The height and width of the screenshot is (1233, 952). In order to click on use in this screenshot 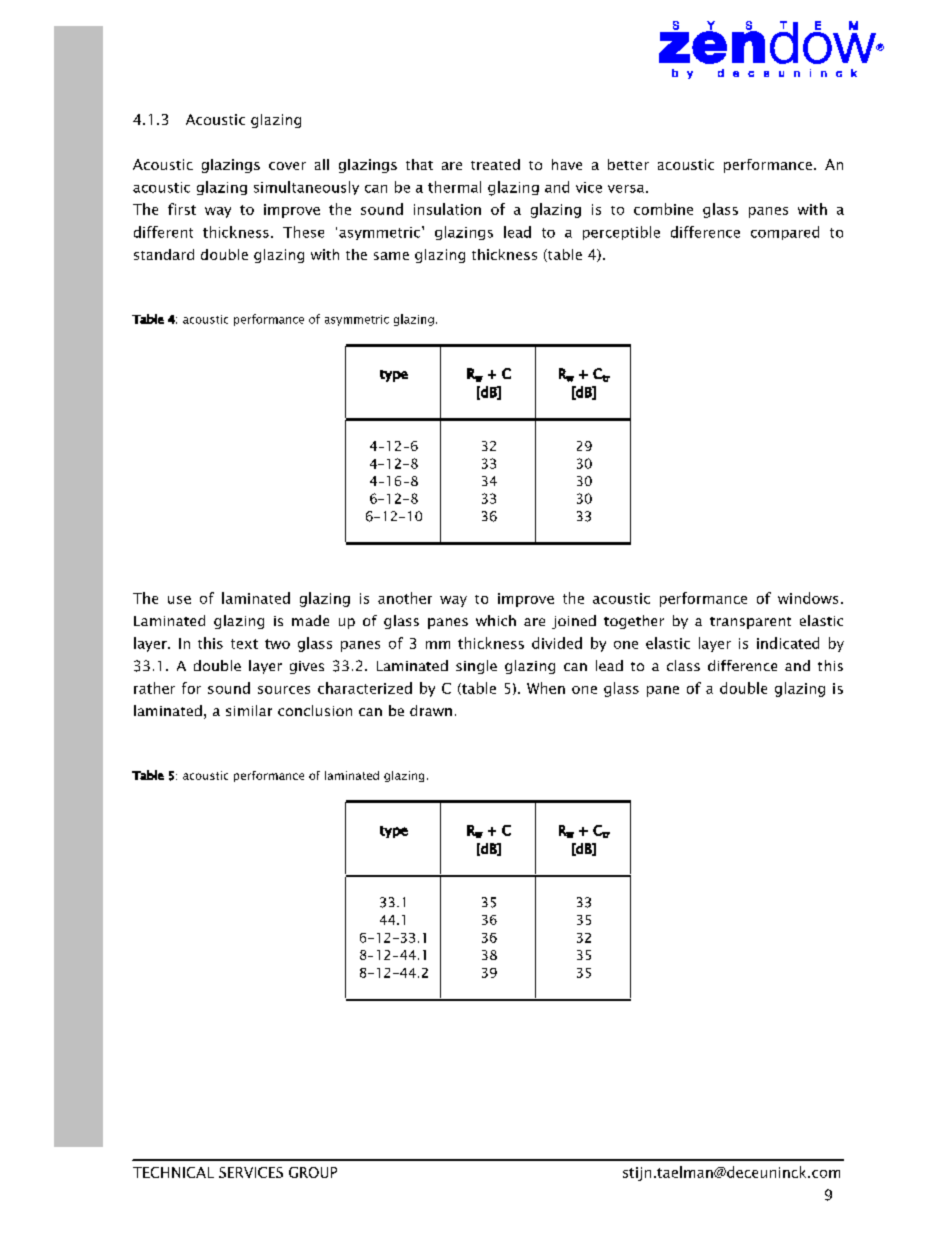, I will do `click(179, 600)`.
